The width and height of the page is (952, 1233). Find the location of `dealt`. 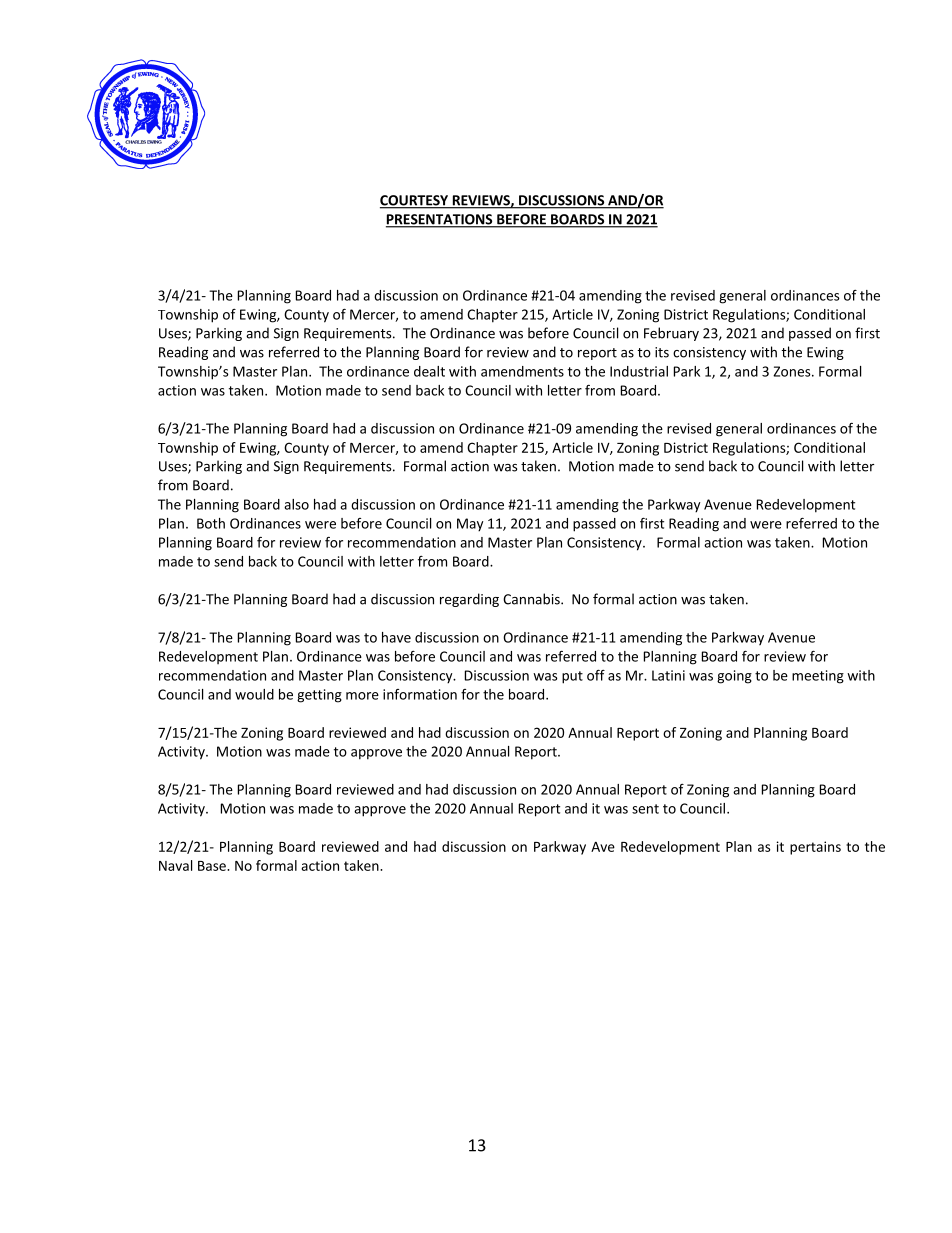

dealt is located at coordinates (429, 371).
